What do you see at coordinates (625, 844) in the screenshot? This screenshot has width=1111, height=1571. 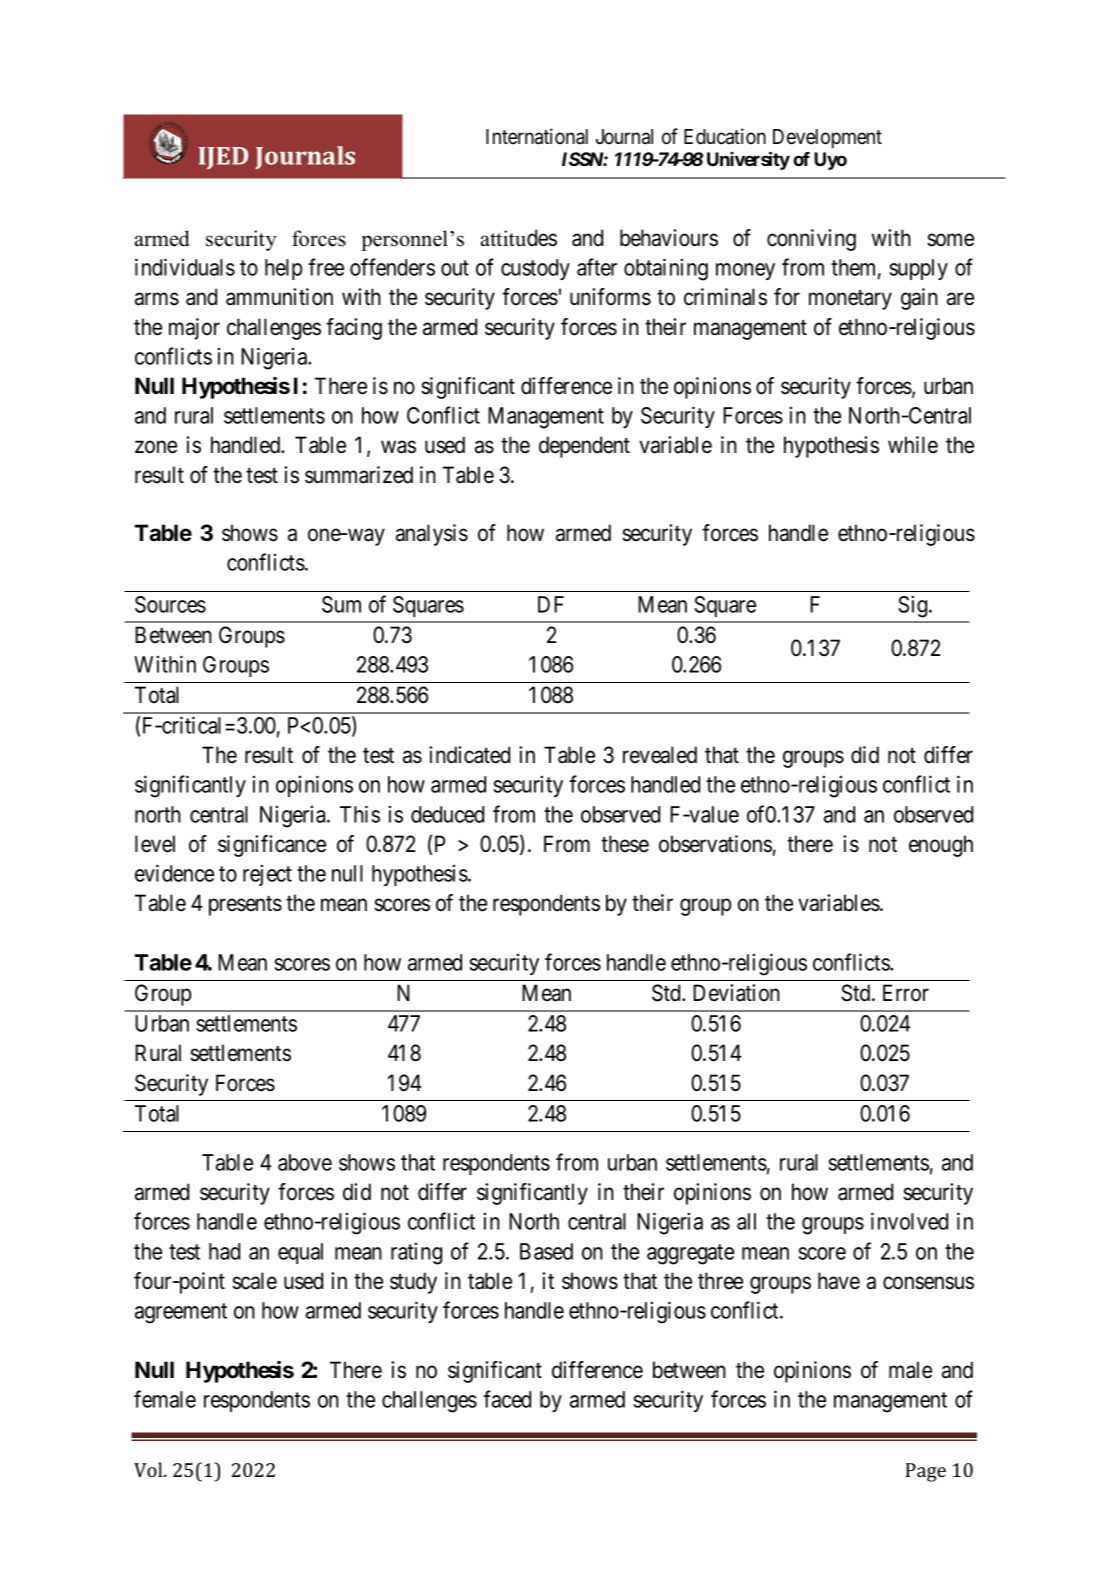 I see `these` at bounding box center [625, 844].
